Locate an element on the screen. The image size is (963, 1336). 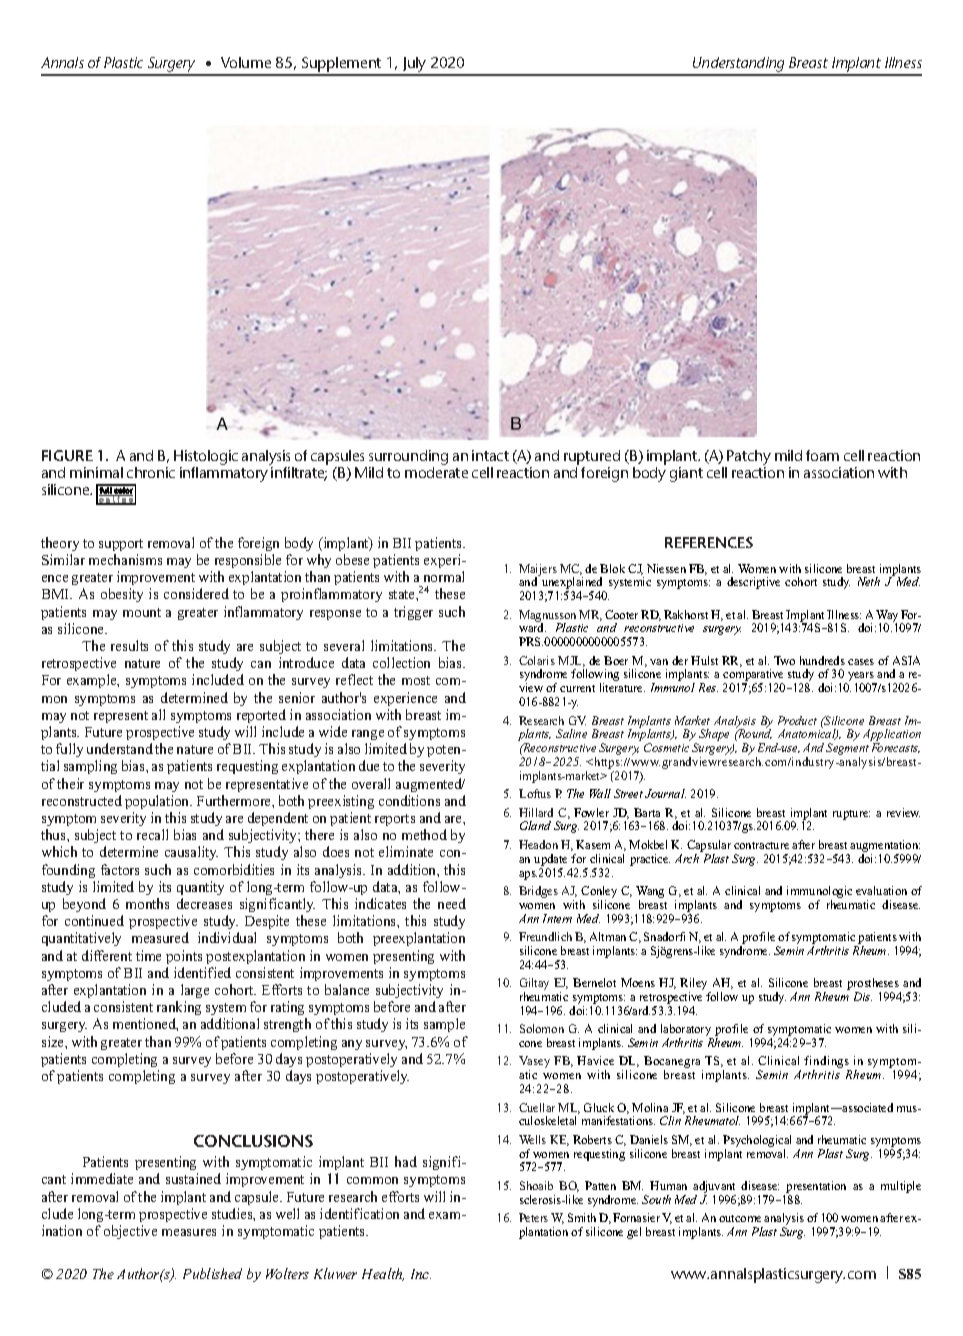
objective is located at coordinates (130, 1232).
